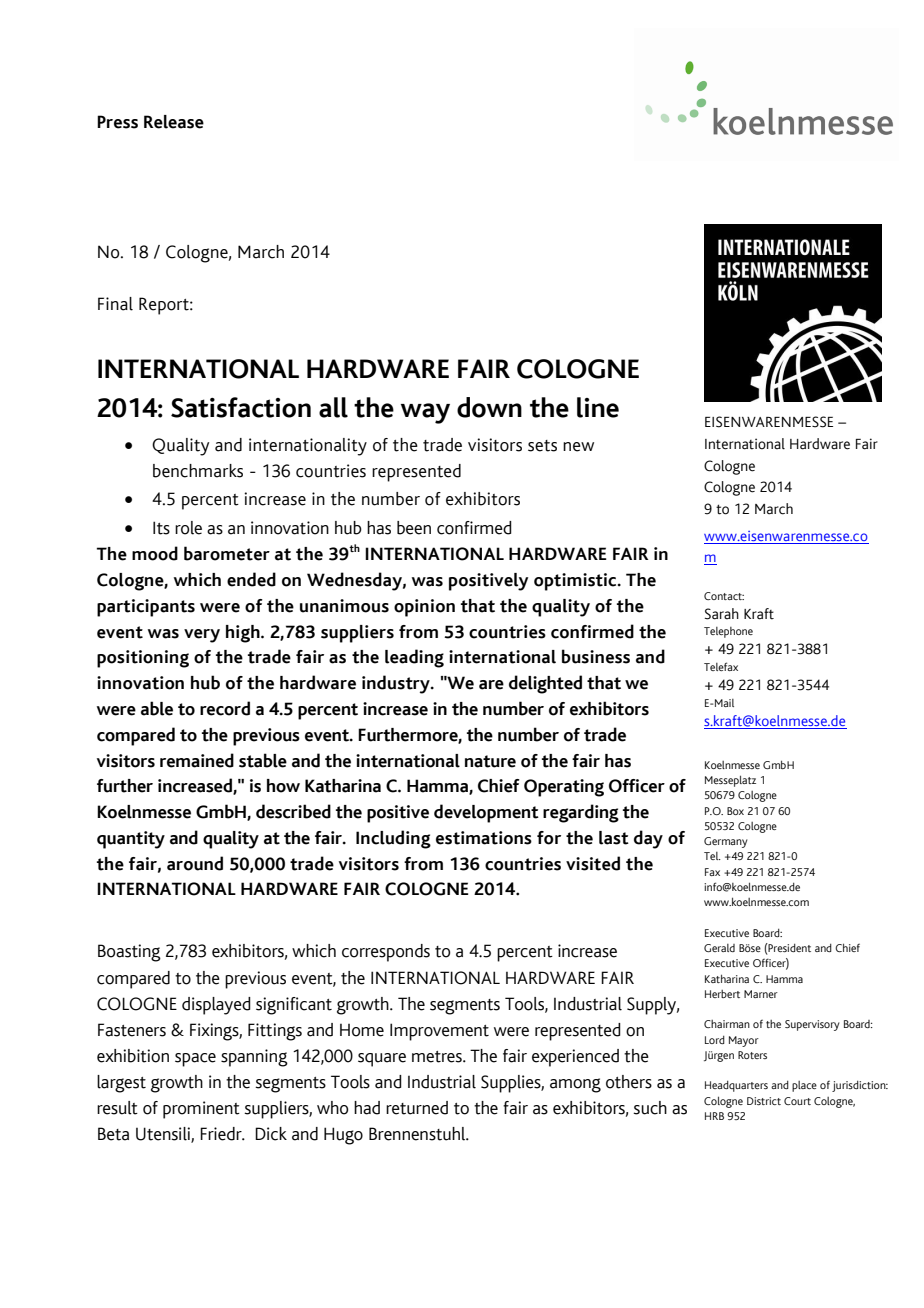  Describe the element at coordinates (197, 760) in the screenshot. I see `remained` at that location.
